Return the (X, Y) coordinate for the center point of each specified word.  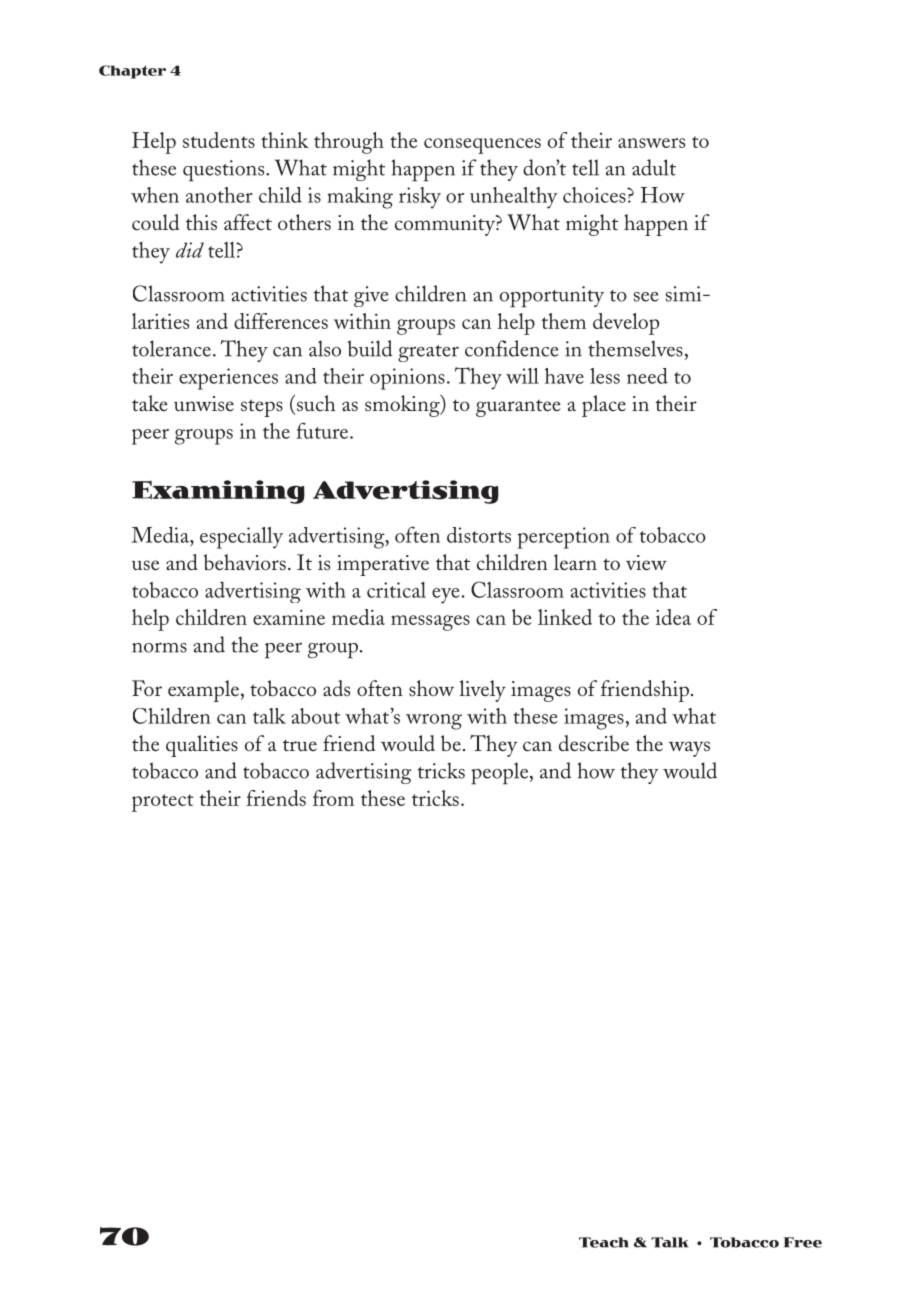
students (219, 140)
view (646, 562)
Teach (604, 1242)
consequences (482, 146)
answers (651, 143)
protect (163, 803)
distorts (479, 535)
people (501, 773)
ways (689, 749)
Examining (218, 492)
